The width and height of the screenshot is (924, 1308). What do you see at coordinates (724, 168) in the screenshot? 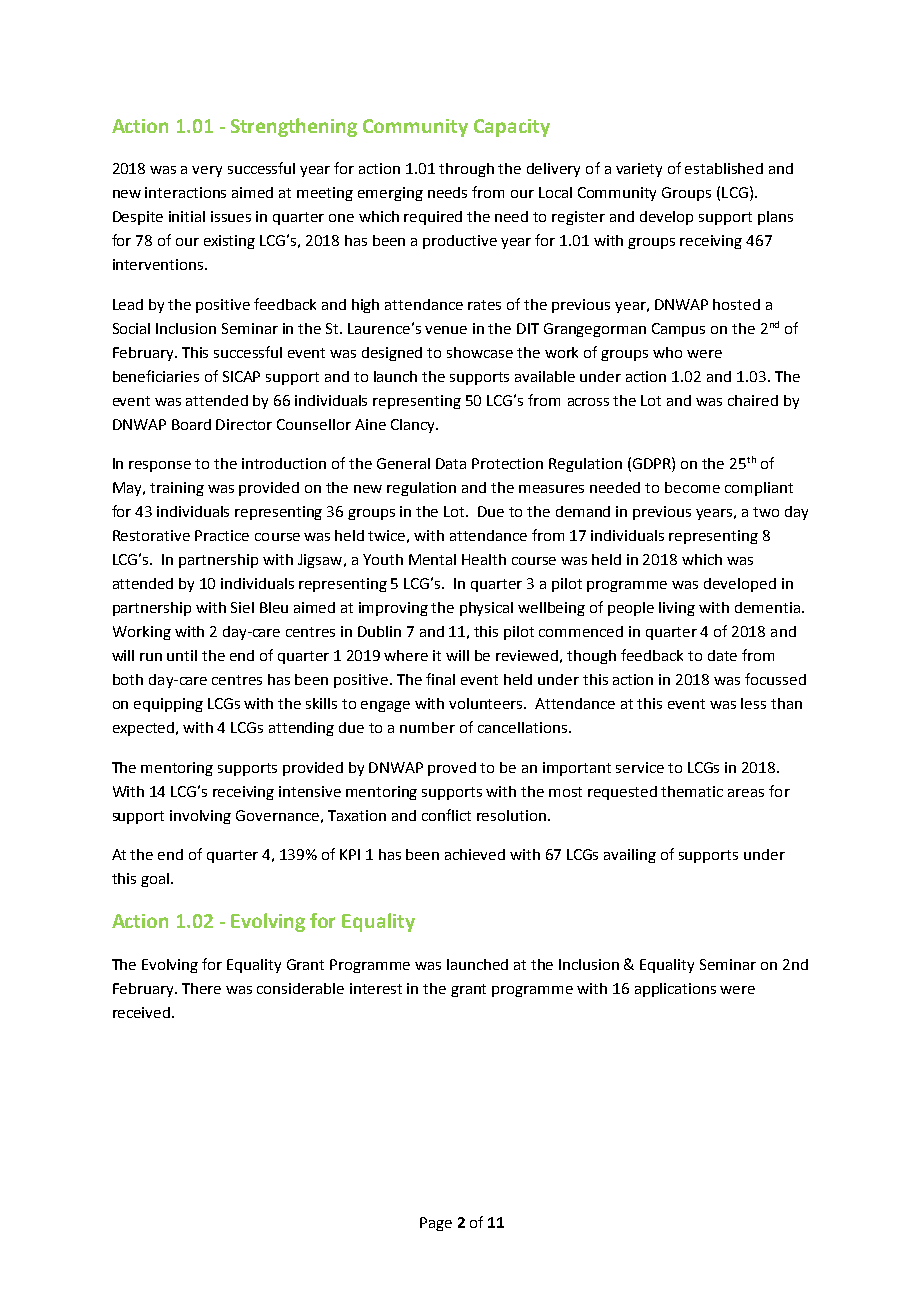
I see `established` at bounding box center [724, 168].
